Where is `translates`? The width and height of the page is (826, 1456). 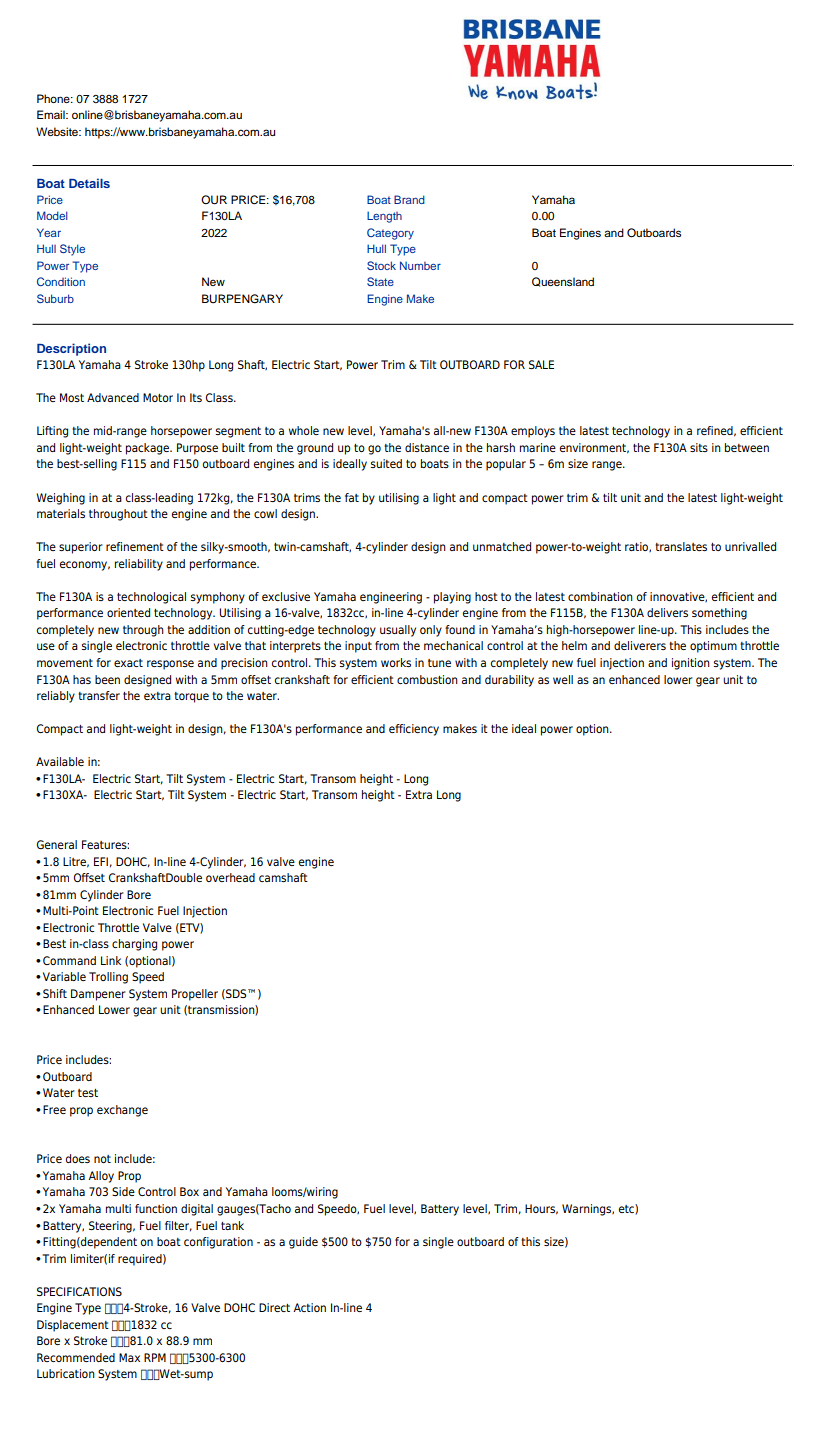 translates is located at coordinates (681, 546).
